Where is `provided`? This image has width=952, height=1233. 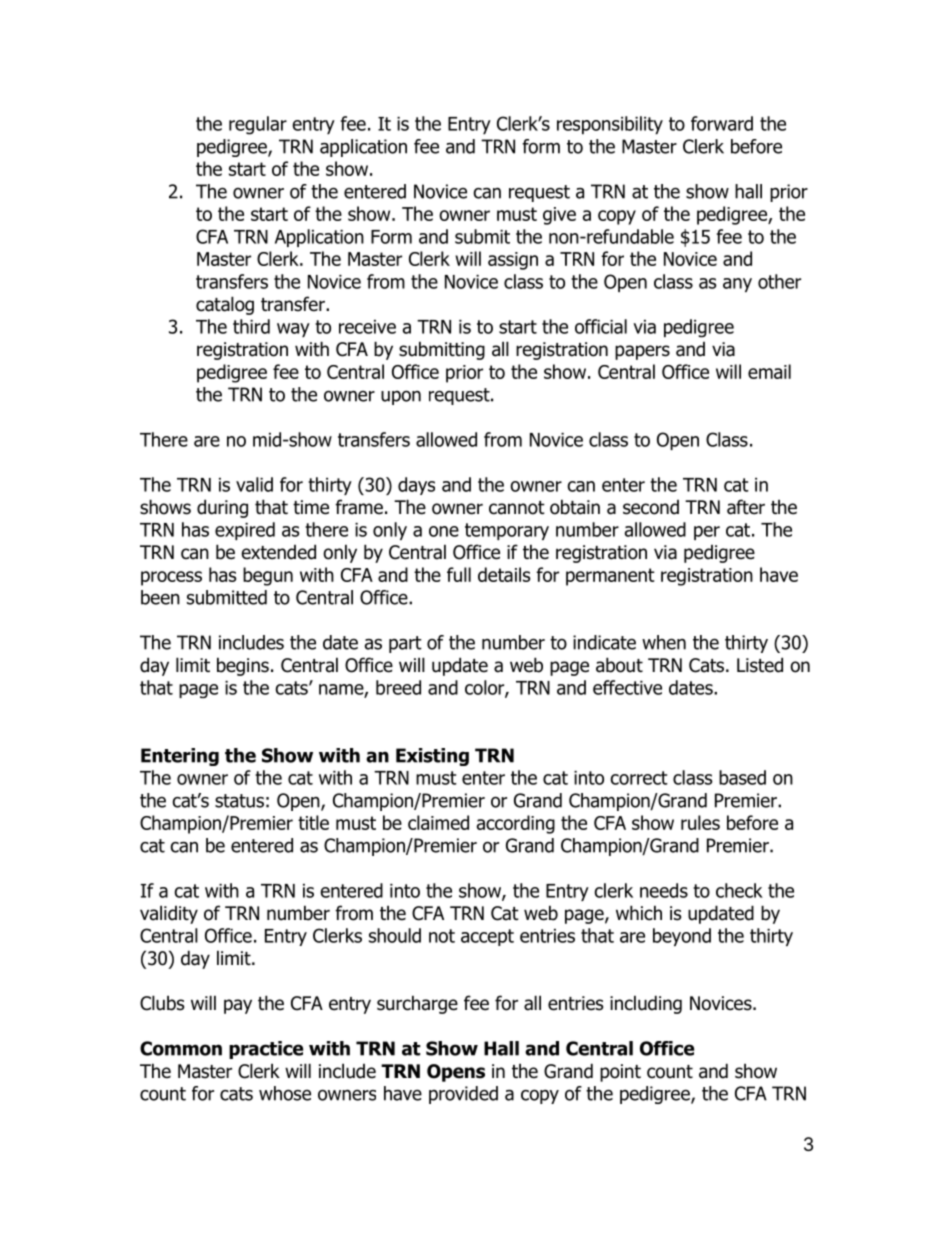 provided is located at coordinates (463, 1095).
